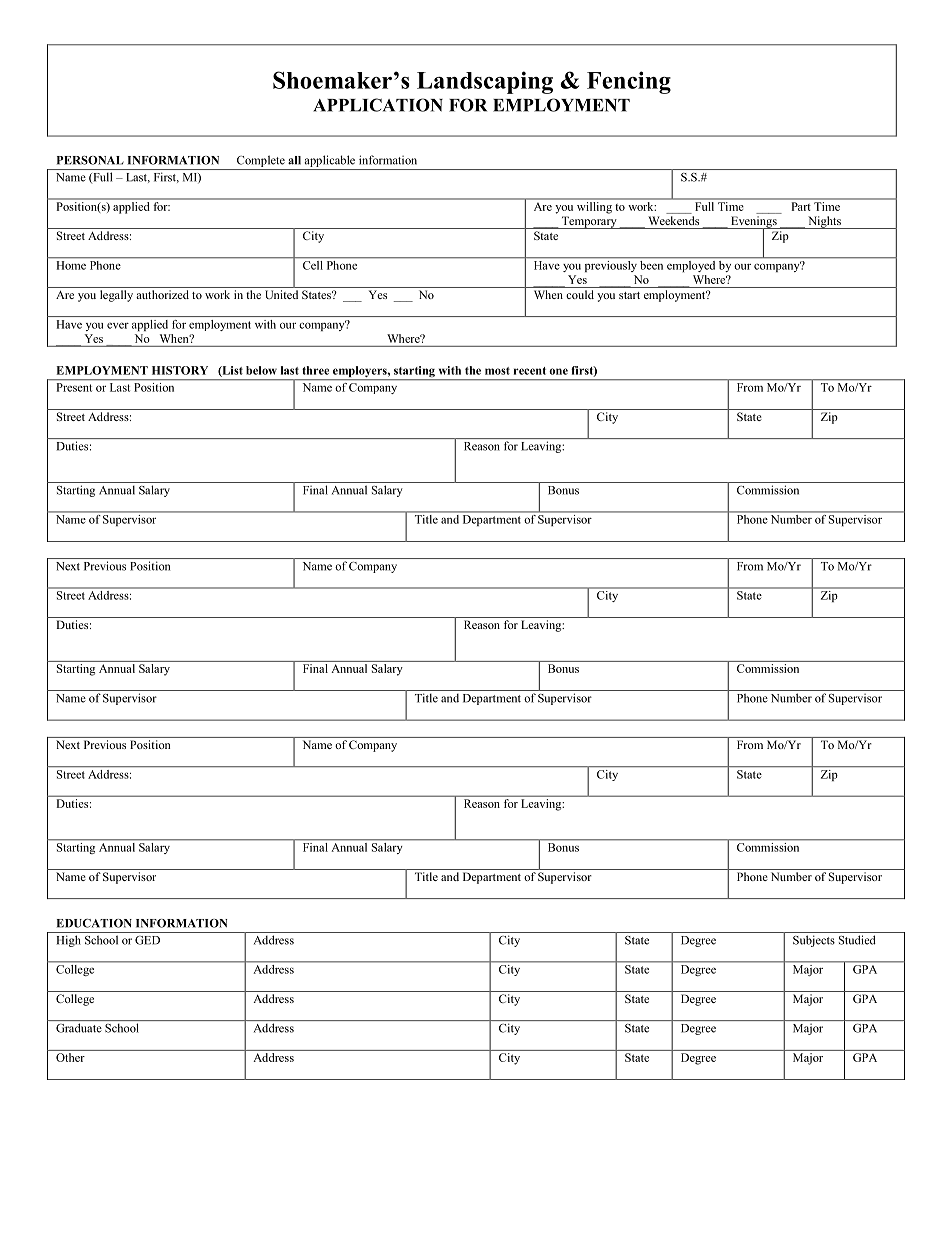  What do you see at coordinates (74, 387) in the screenshot?
I see `Present` at bounding box center [74, 387].
